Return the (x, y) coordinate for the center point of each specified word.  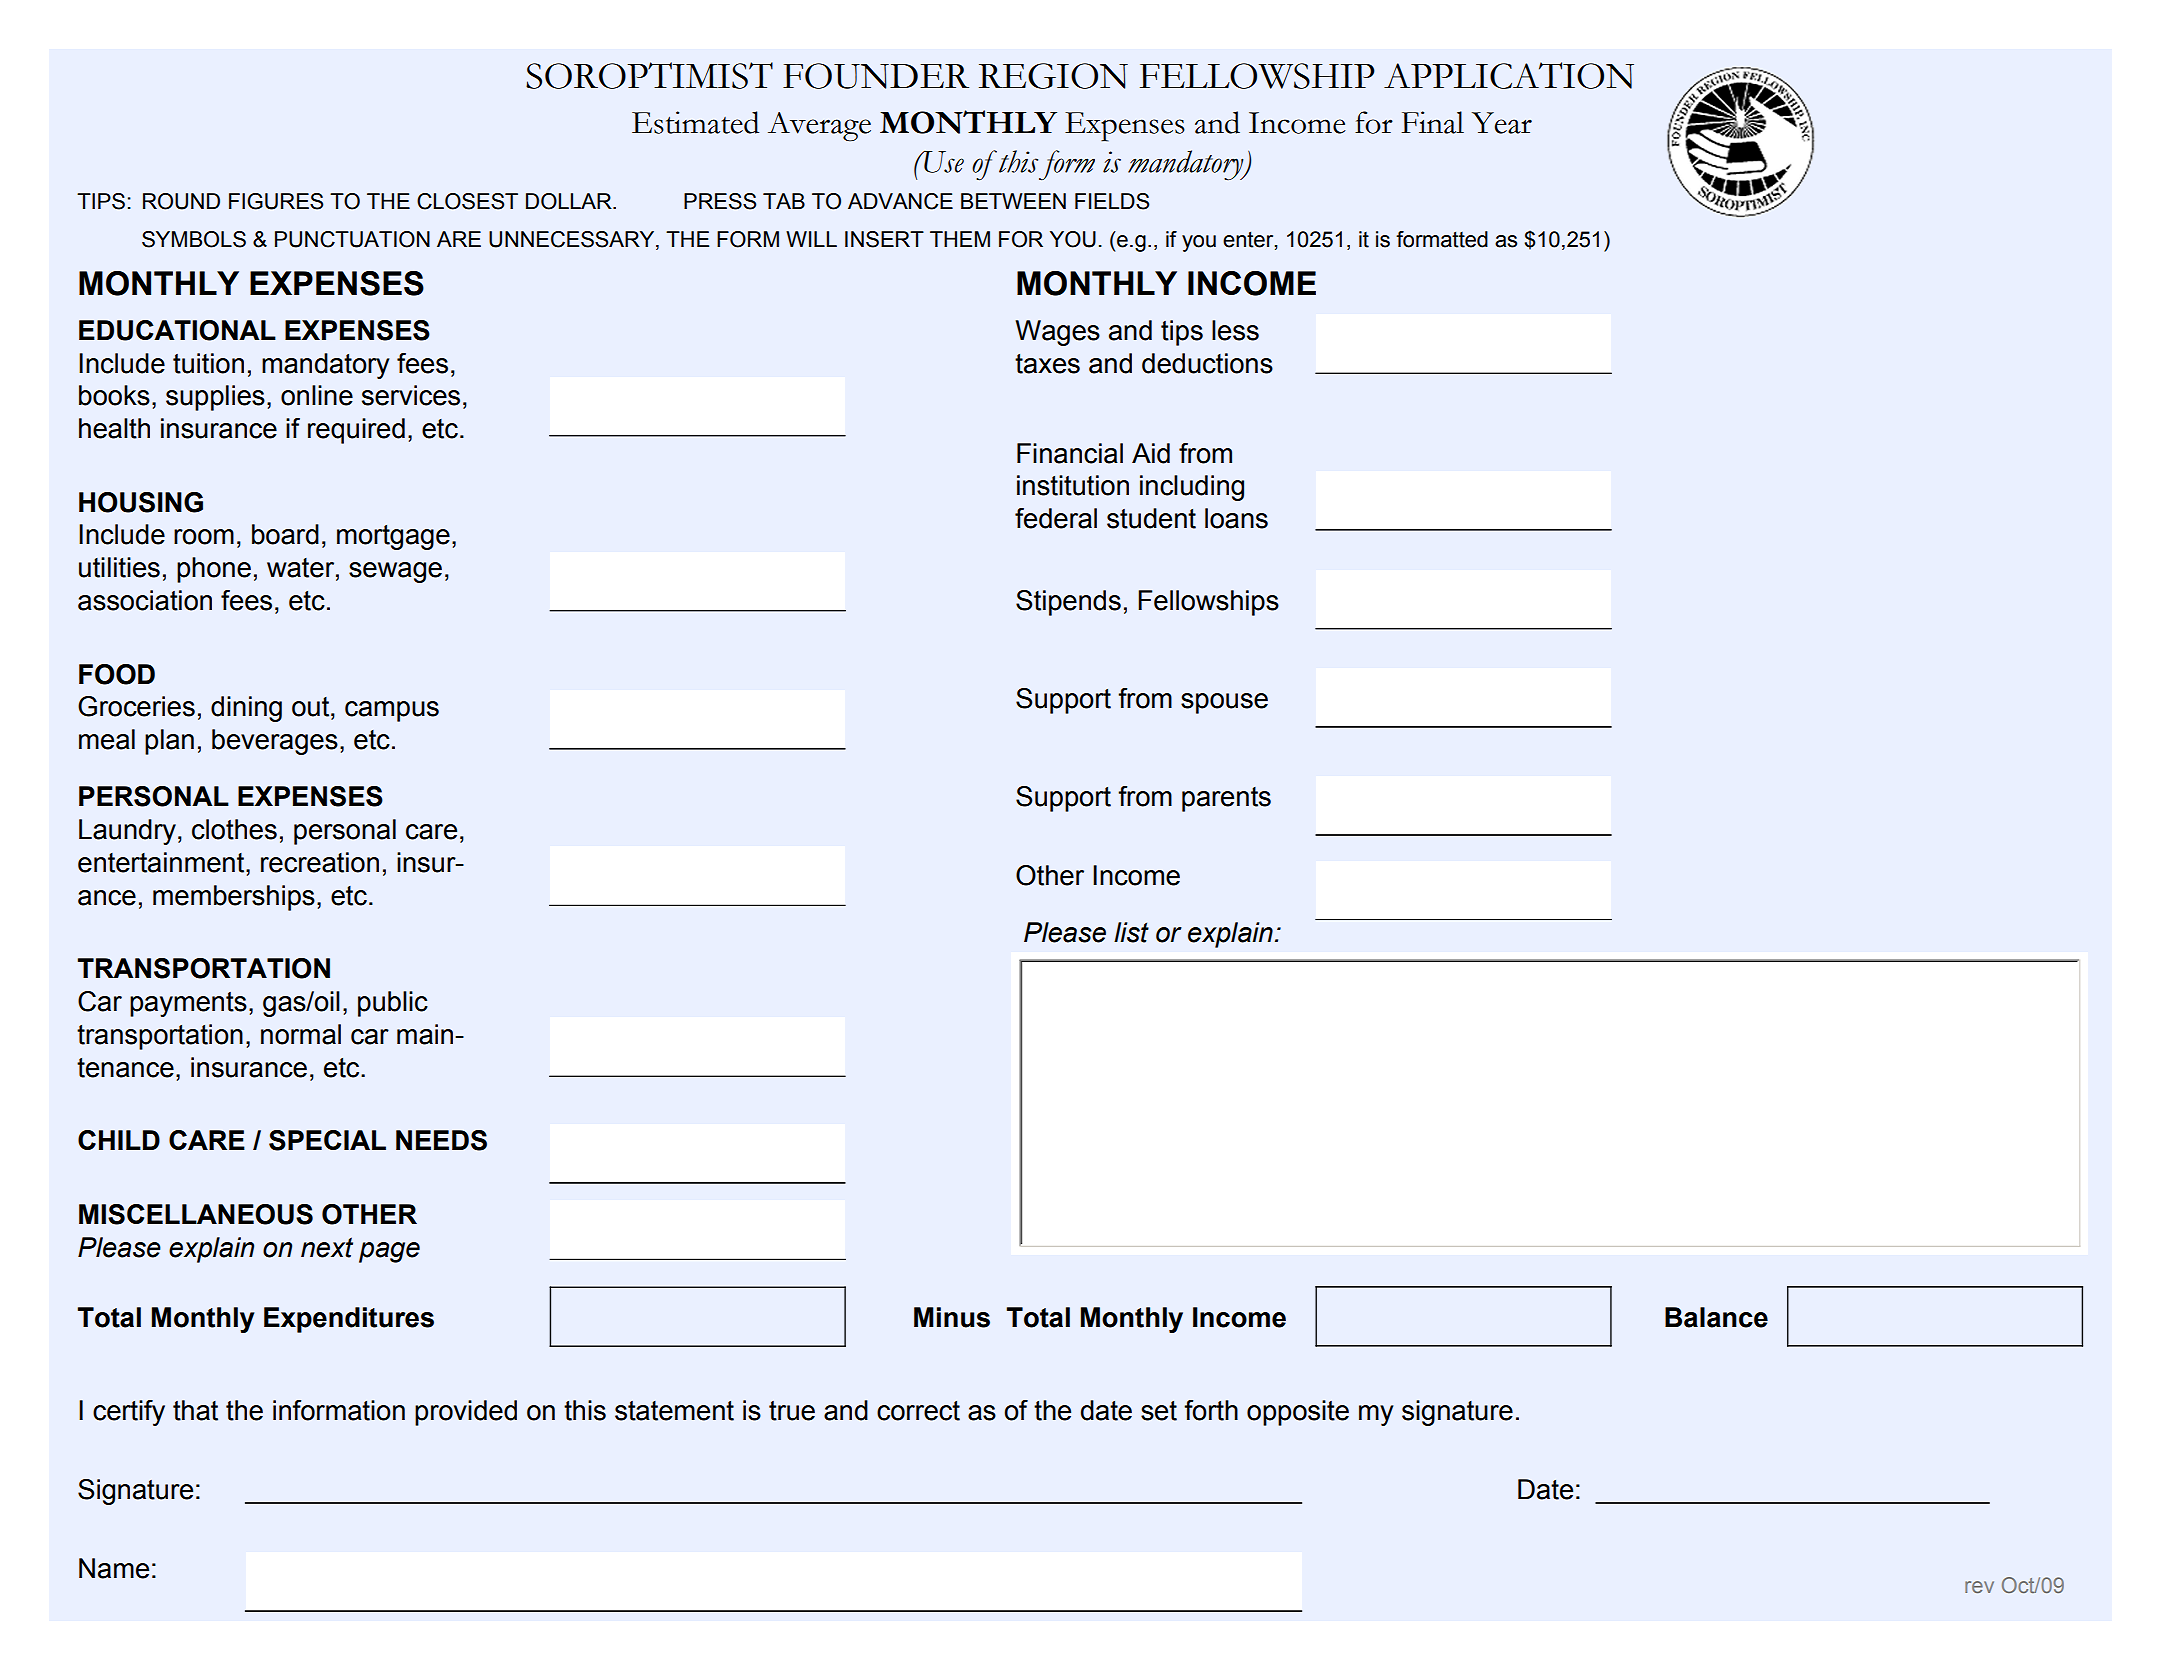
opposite (1298, 1413)
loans (1236, 518)
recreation (320, 862)
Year (1502, 123)
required (356, 431)
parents (1226, 799)
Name (114, 1568)
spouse (1224, 703)
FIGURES (276, 201)
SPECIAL (327, 1140)
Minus (952, 1317)
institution (1073, 485)
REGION (1053, 76)
